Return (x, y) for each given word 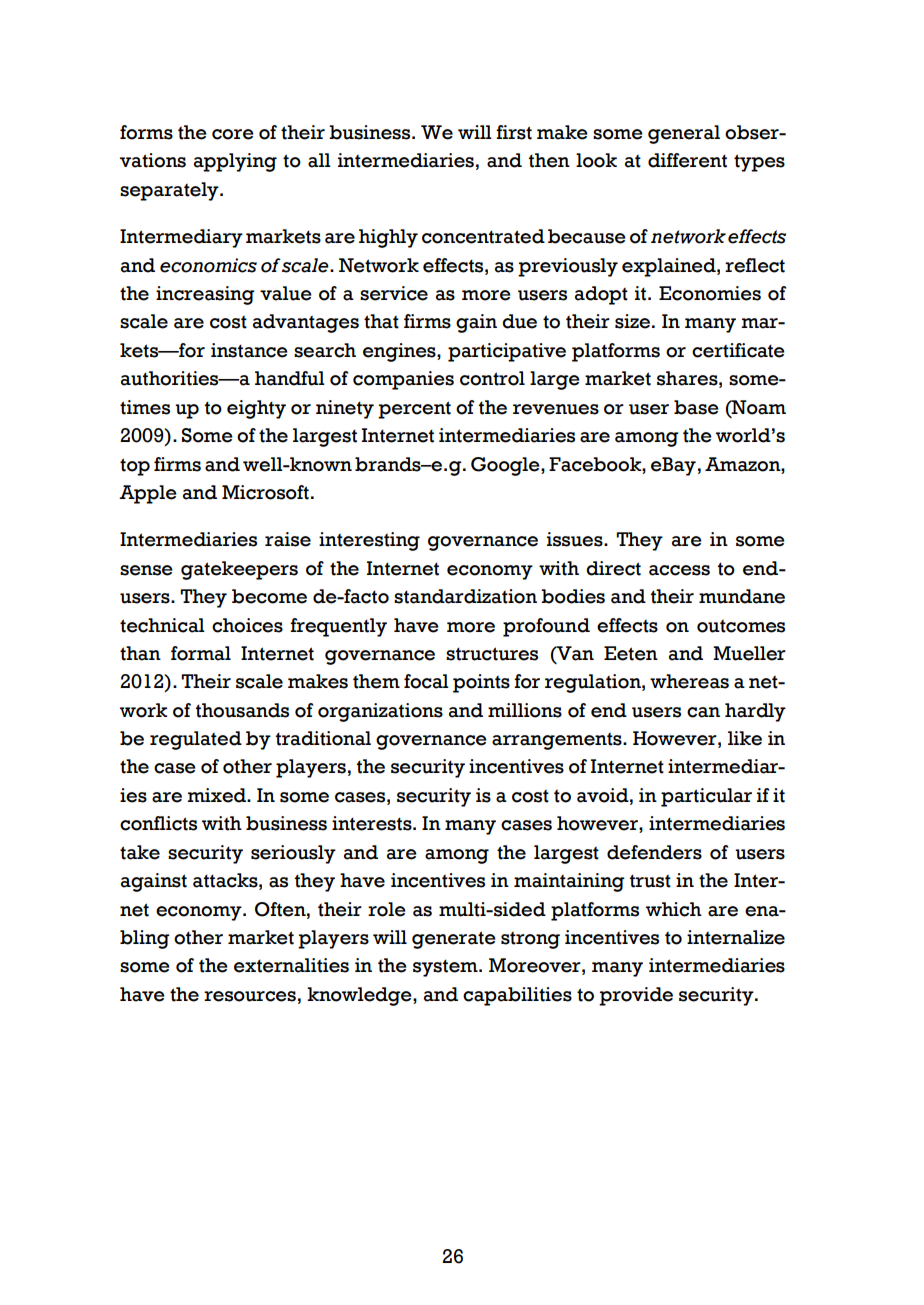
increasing (205, 295)
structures (492, 654)
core (233, 134)
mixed (218, 795)
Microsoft (265, 492)
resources (250, 996)
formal (201, 653)
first (514, 132)
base (696, 407)
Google (506, 466)
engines (400, 352)
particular (706, 797)
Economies (710, 293)
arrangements (558, 741)
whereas (689, 681)
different (687, 160)
